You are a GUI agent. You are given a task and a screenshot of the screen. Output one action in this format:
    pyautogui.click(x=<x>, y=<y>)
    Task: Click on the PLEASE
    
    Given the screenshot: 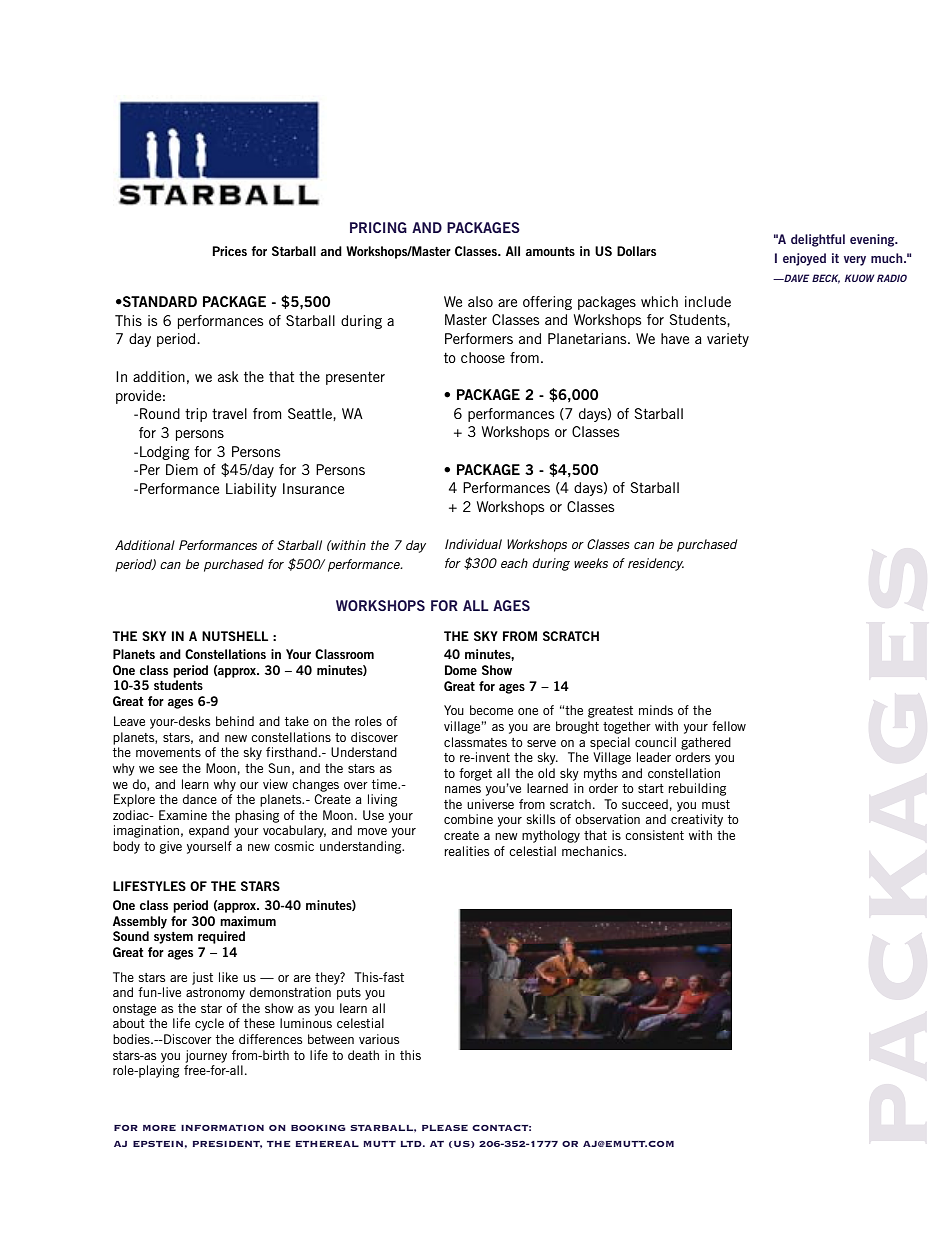 What is the action you would take?
    pyautogui.click(x=445, y=1128)
